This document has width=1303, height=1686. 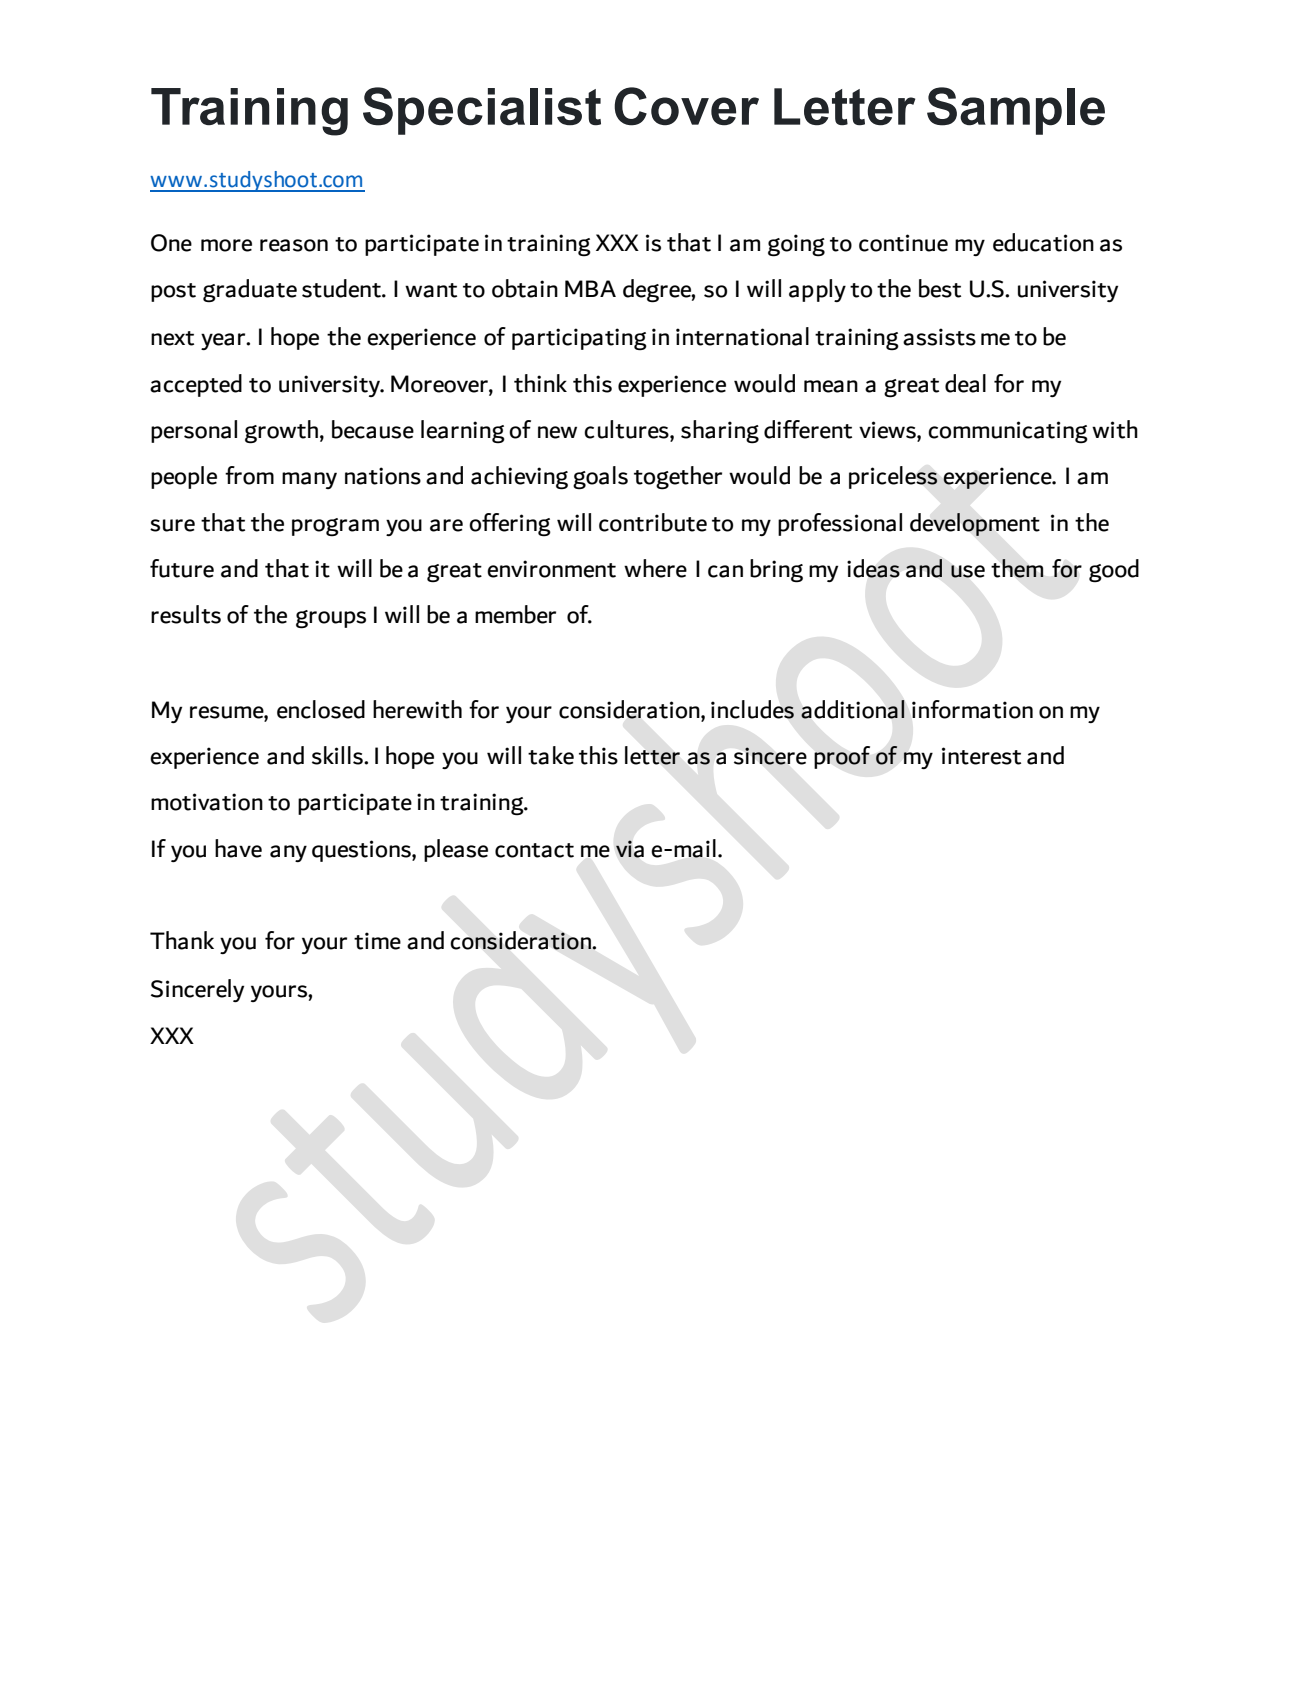 I want to click on includes, so click(x=752, y=709).
